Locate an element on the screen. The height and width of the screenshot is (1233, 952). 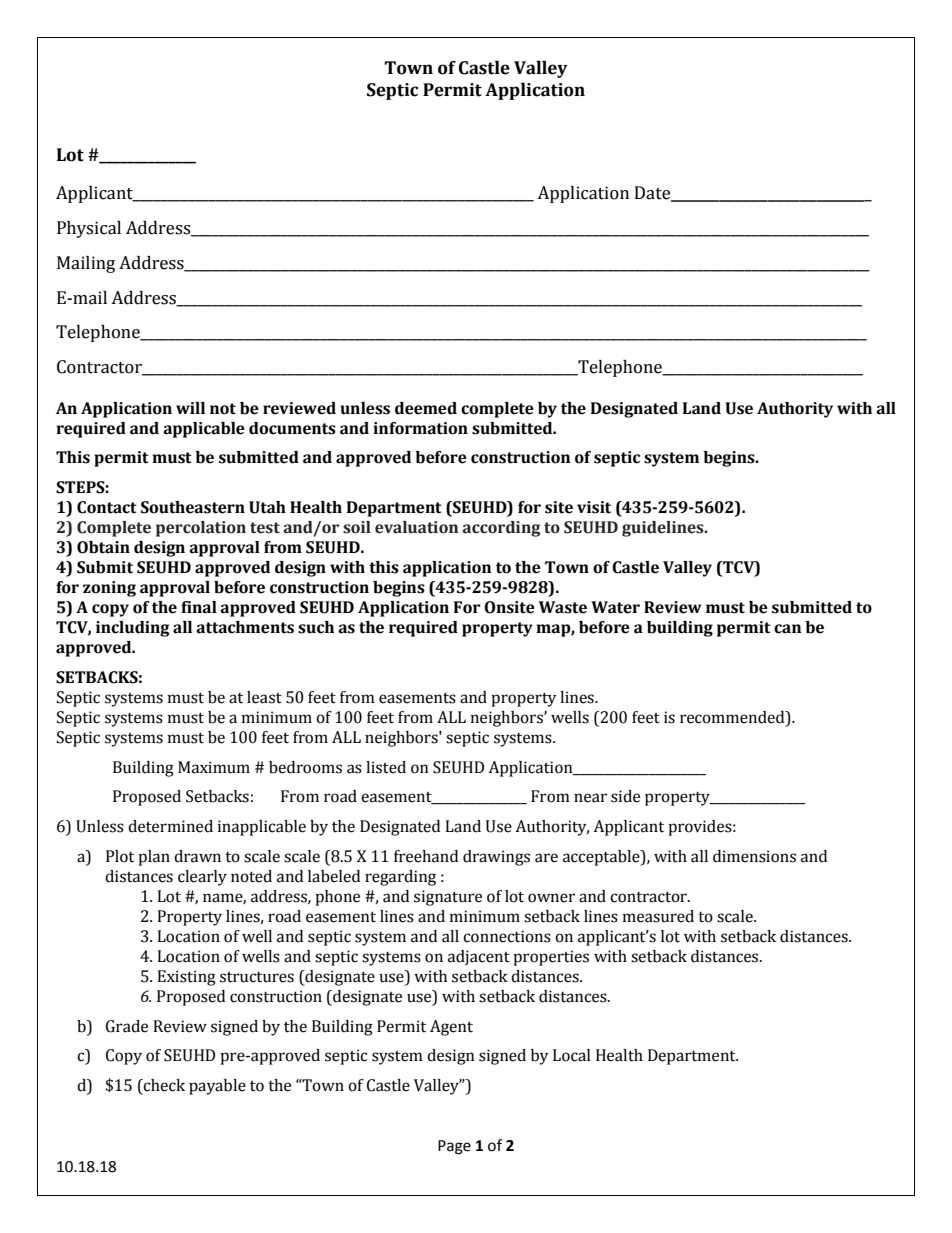
Maximum is located at coordinates (214, 767).
